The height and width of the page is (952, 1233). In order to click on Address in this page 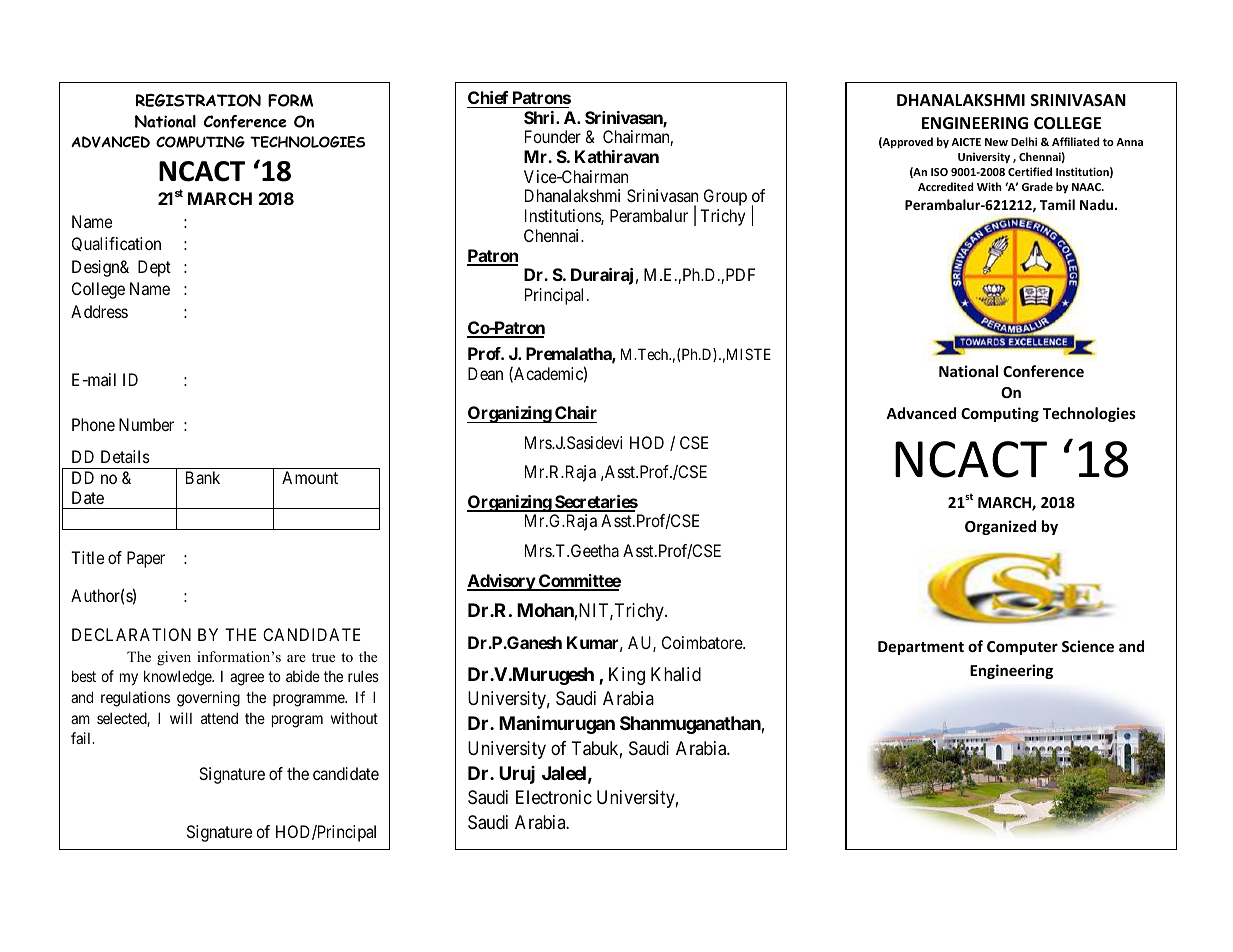, I will do `click(99, 311)`.
